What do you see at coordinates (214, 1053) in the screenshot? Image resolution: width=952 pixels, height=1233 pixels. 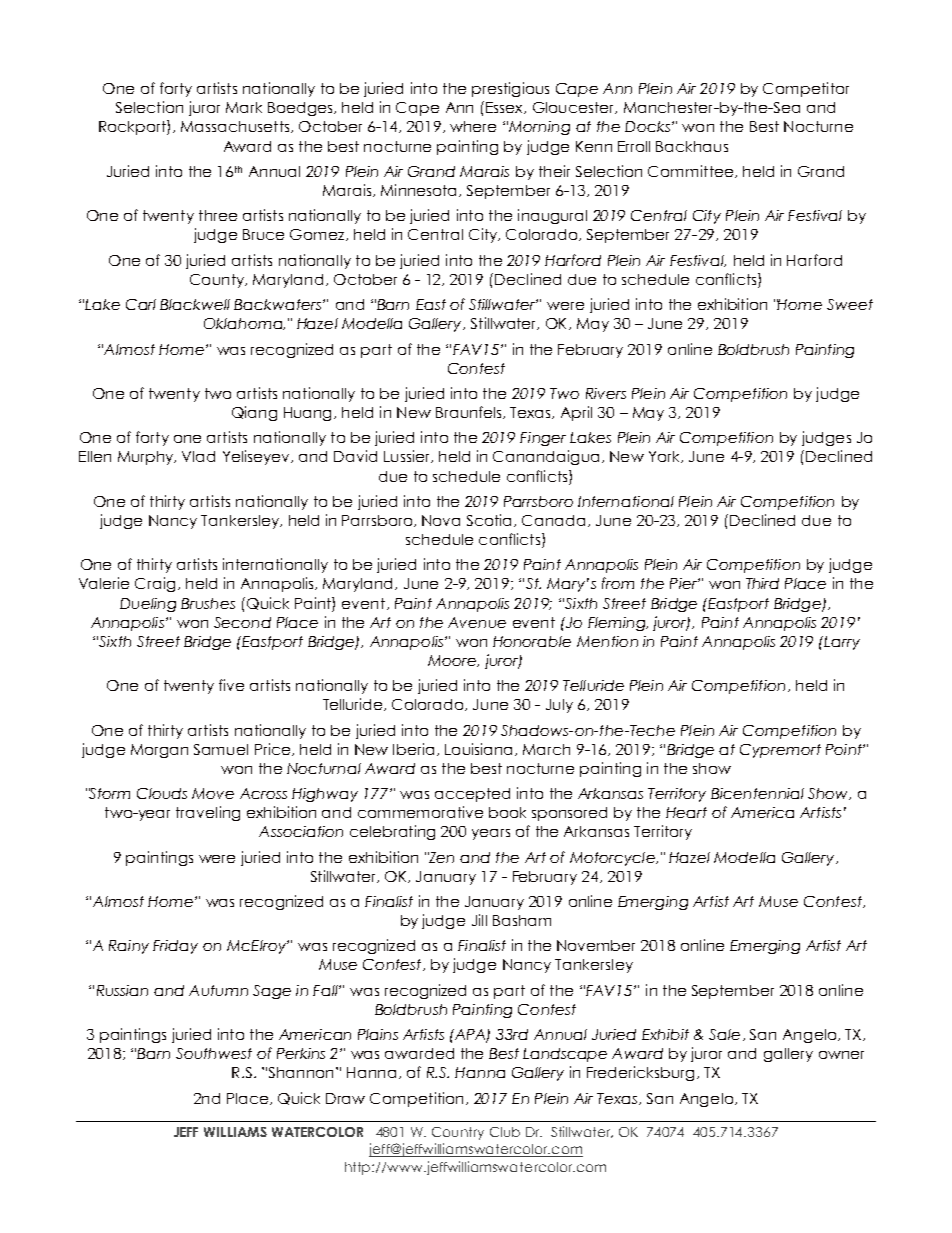 I see `Southwest` at bounding box center [214, 1053].
